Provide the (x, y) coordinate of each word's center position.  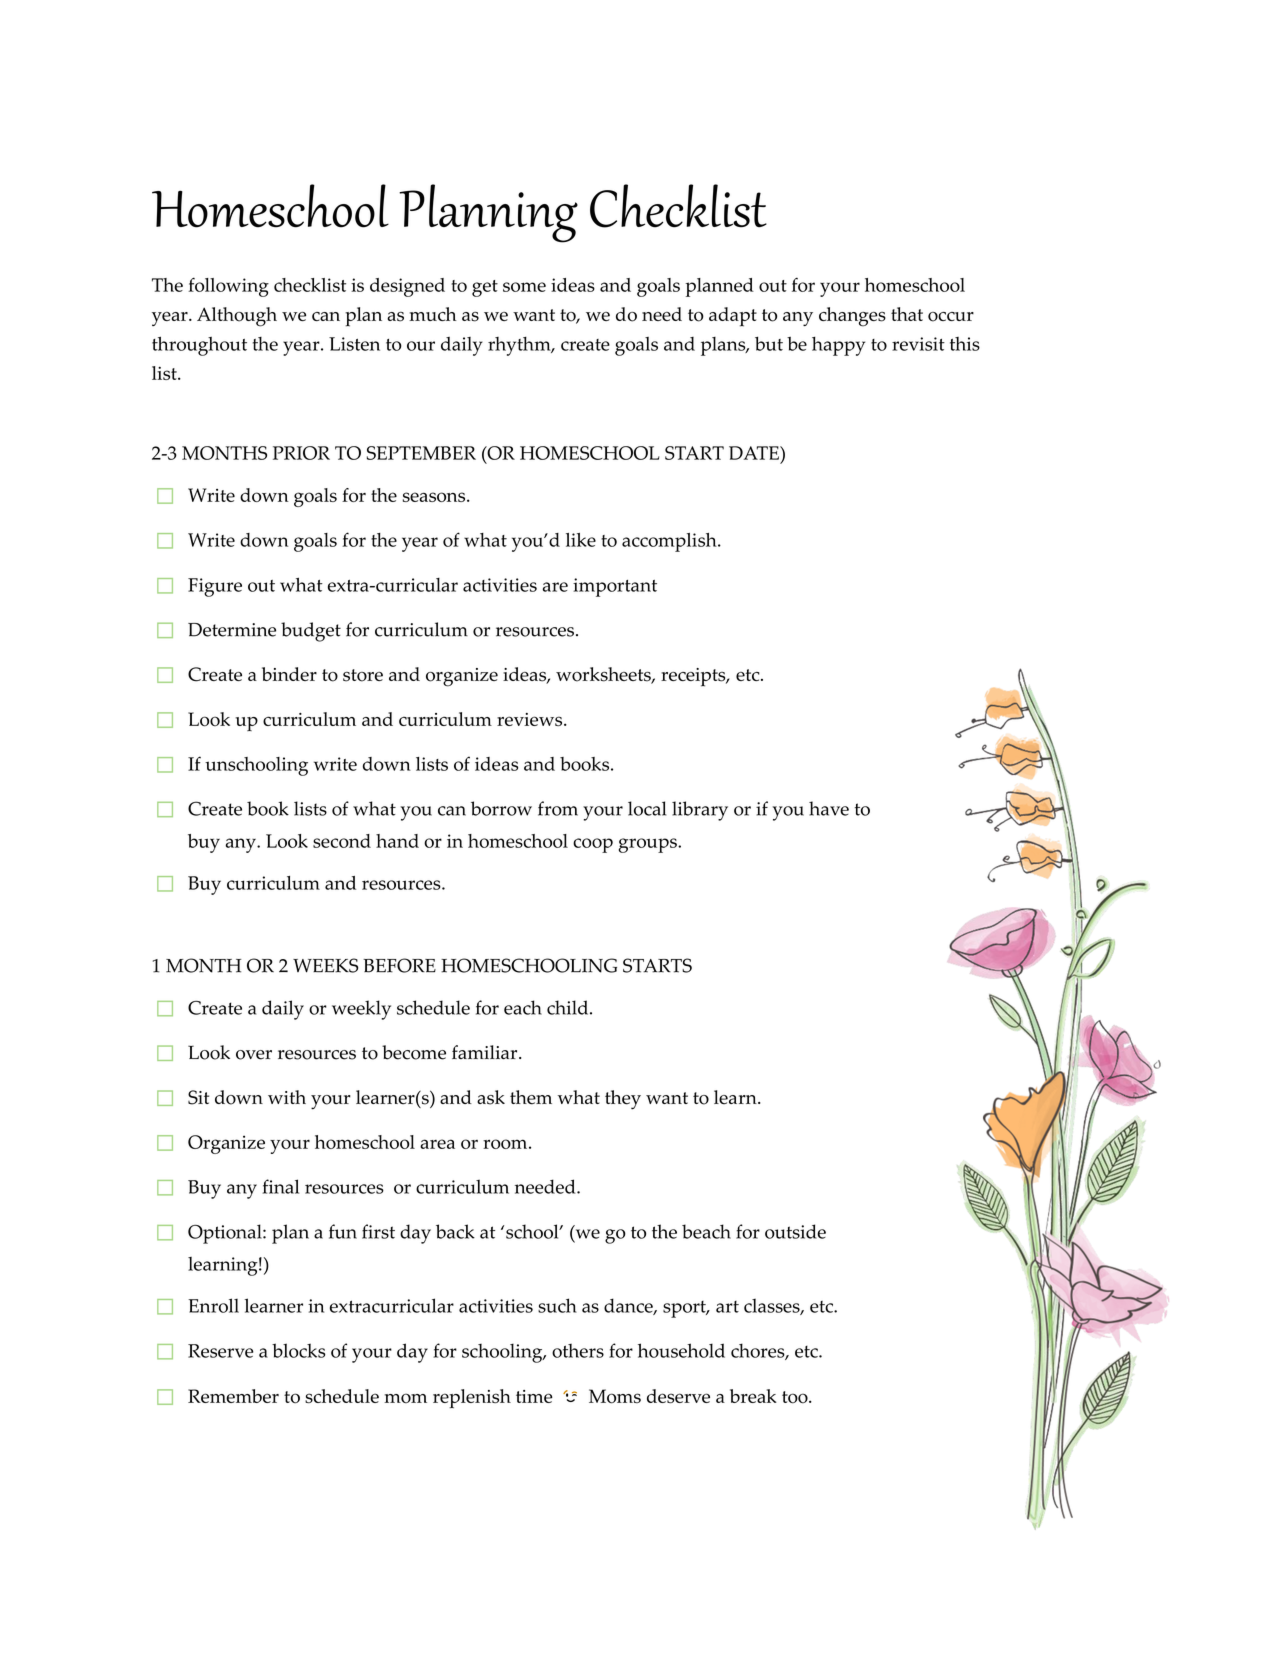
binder (289, 674)
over (254, 1055)
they (623, 1100)
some (524, 287)
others (578, 1351)
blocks (298, 1350)
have (829, 808)
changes (852, 317)
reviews (531, 719)
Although (237, 317)
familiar (486, 1052)
